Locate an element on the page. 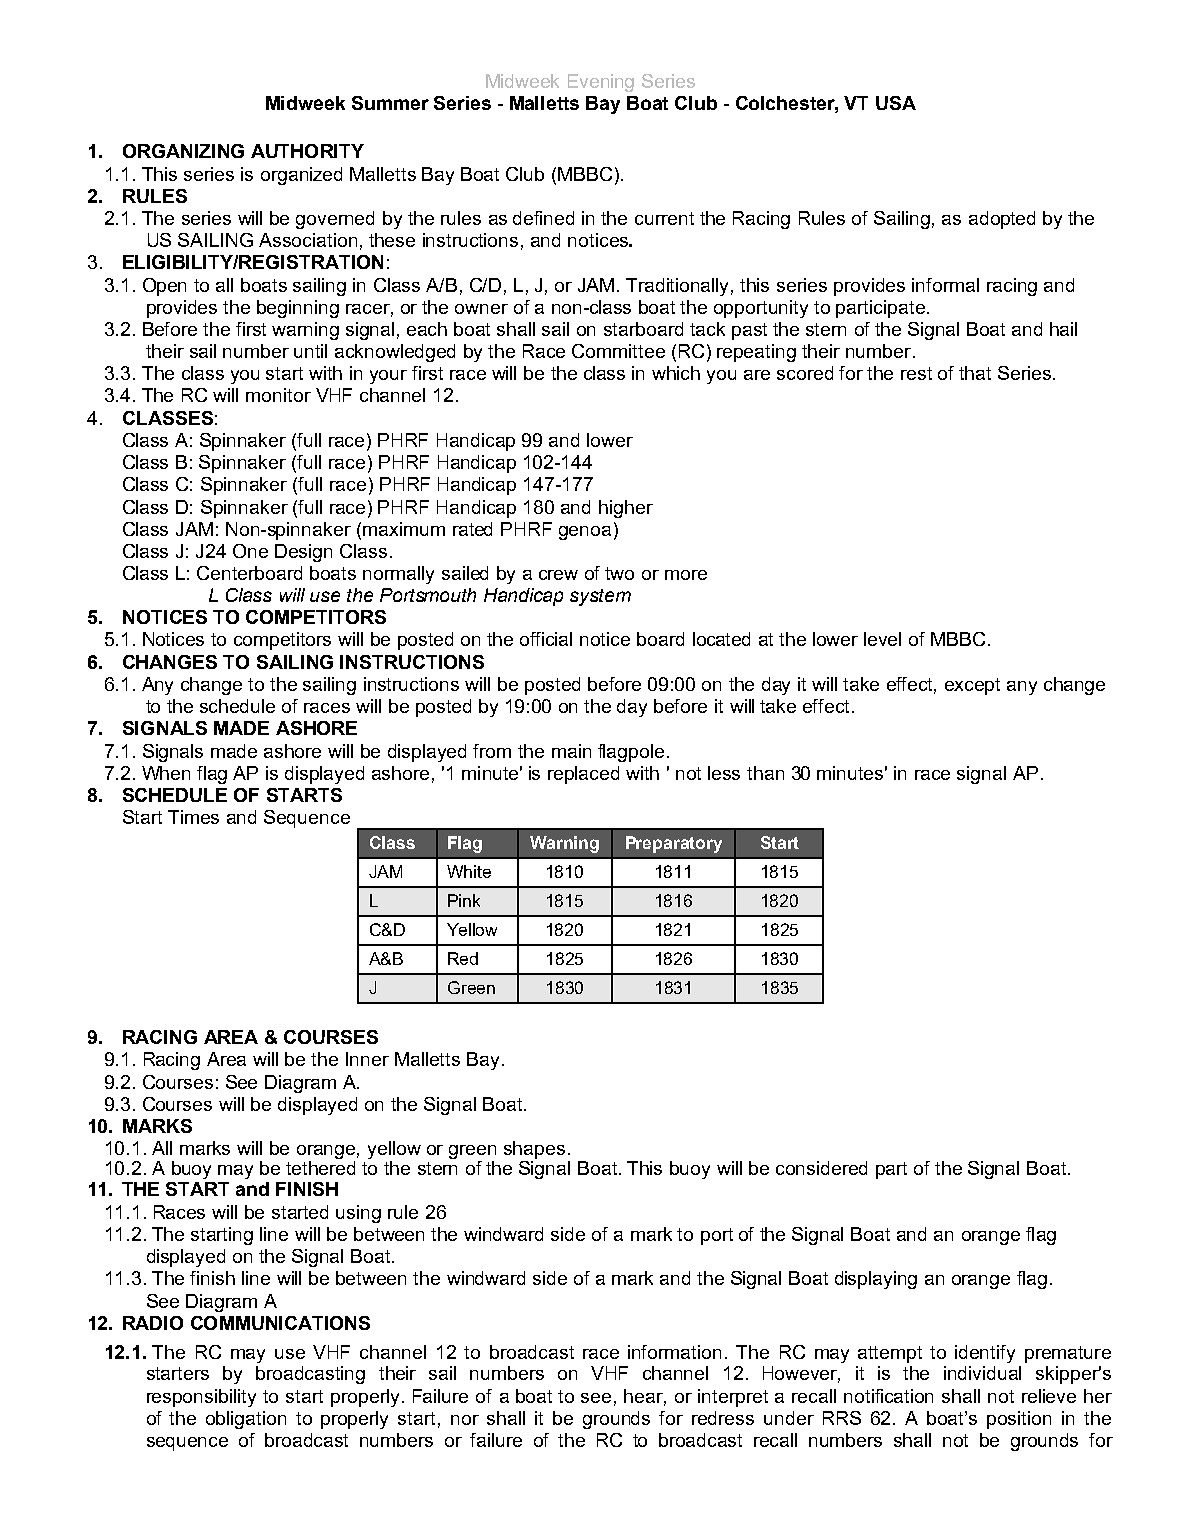  When is located at coordinates (166, 773).
